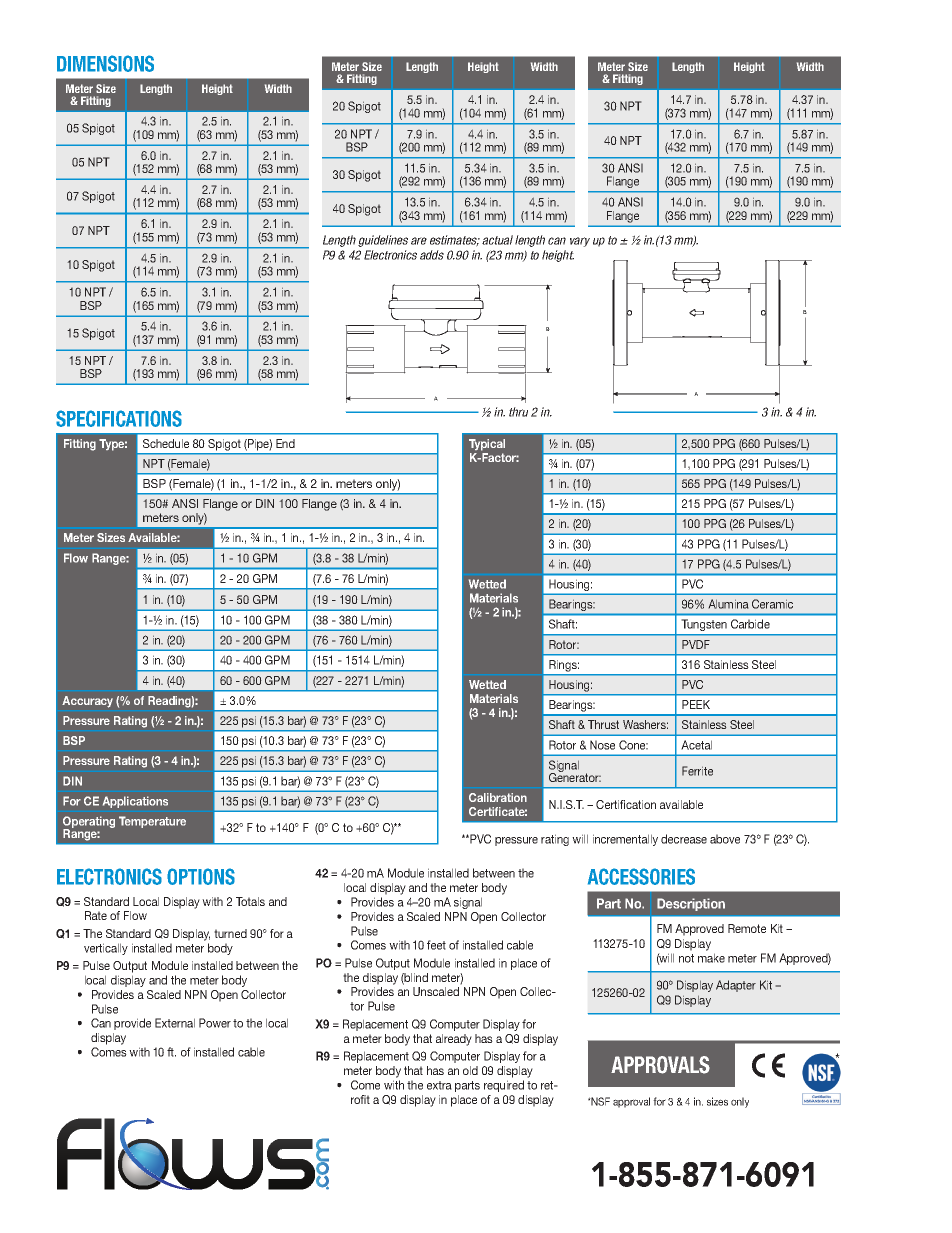 This screenshot has height=1233, width=952. I want to click on Applications, so click(135, 802).
